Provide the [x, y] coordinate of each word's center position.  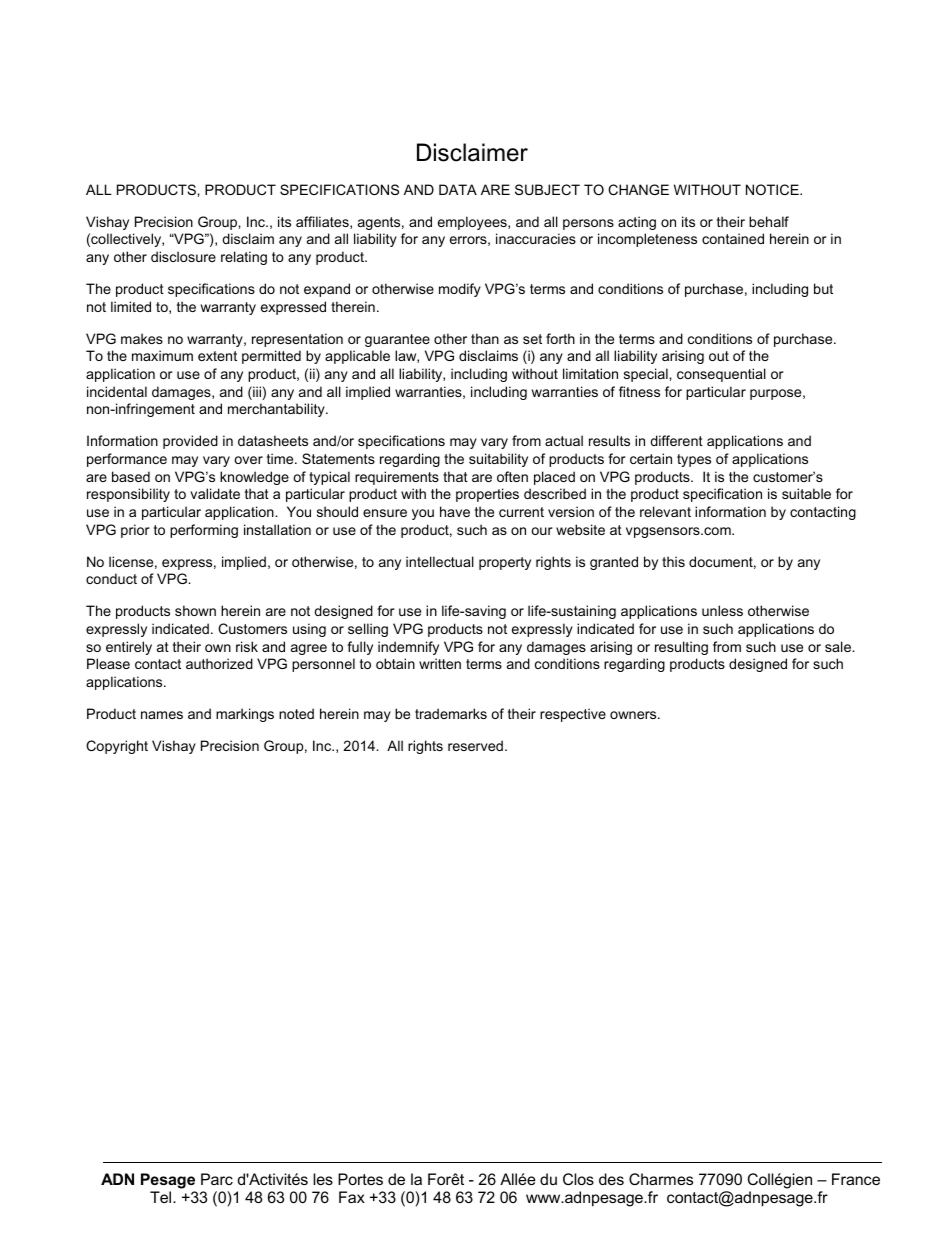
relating [244, 258]
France [856, 1179]
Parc [217, 1179]
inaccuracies [536, 238]
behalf [769, 221]
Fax [352, 1197]
